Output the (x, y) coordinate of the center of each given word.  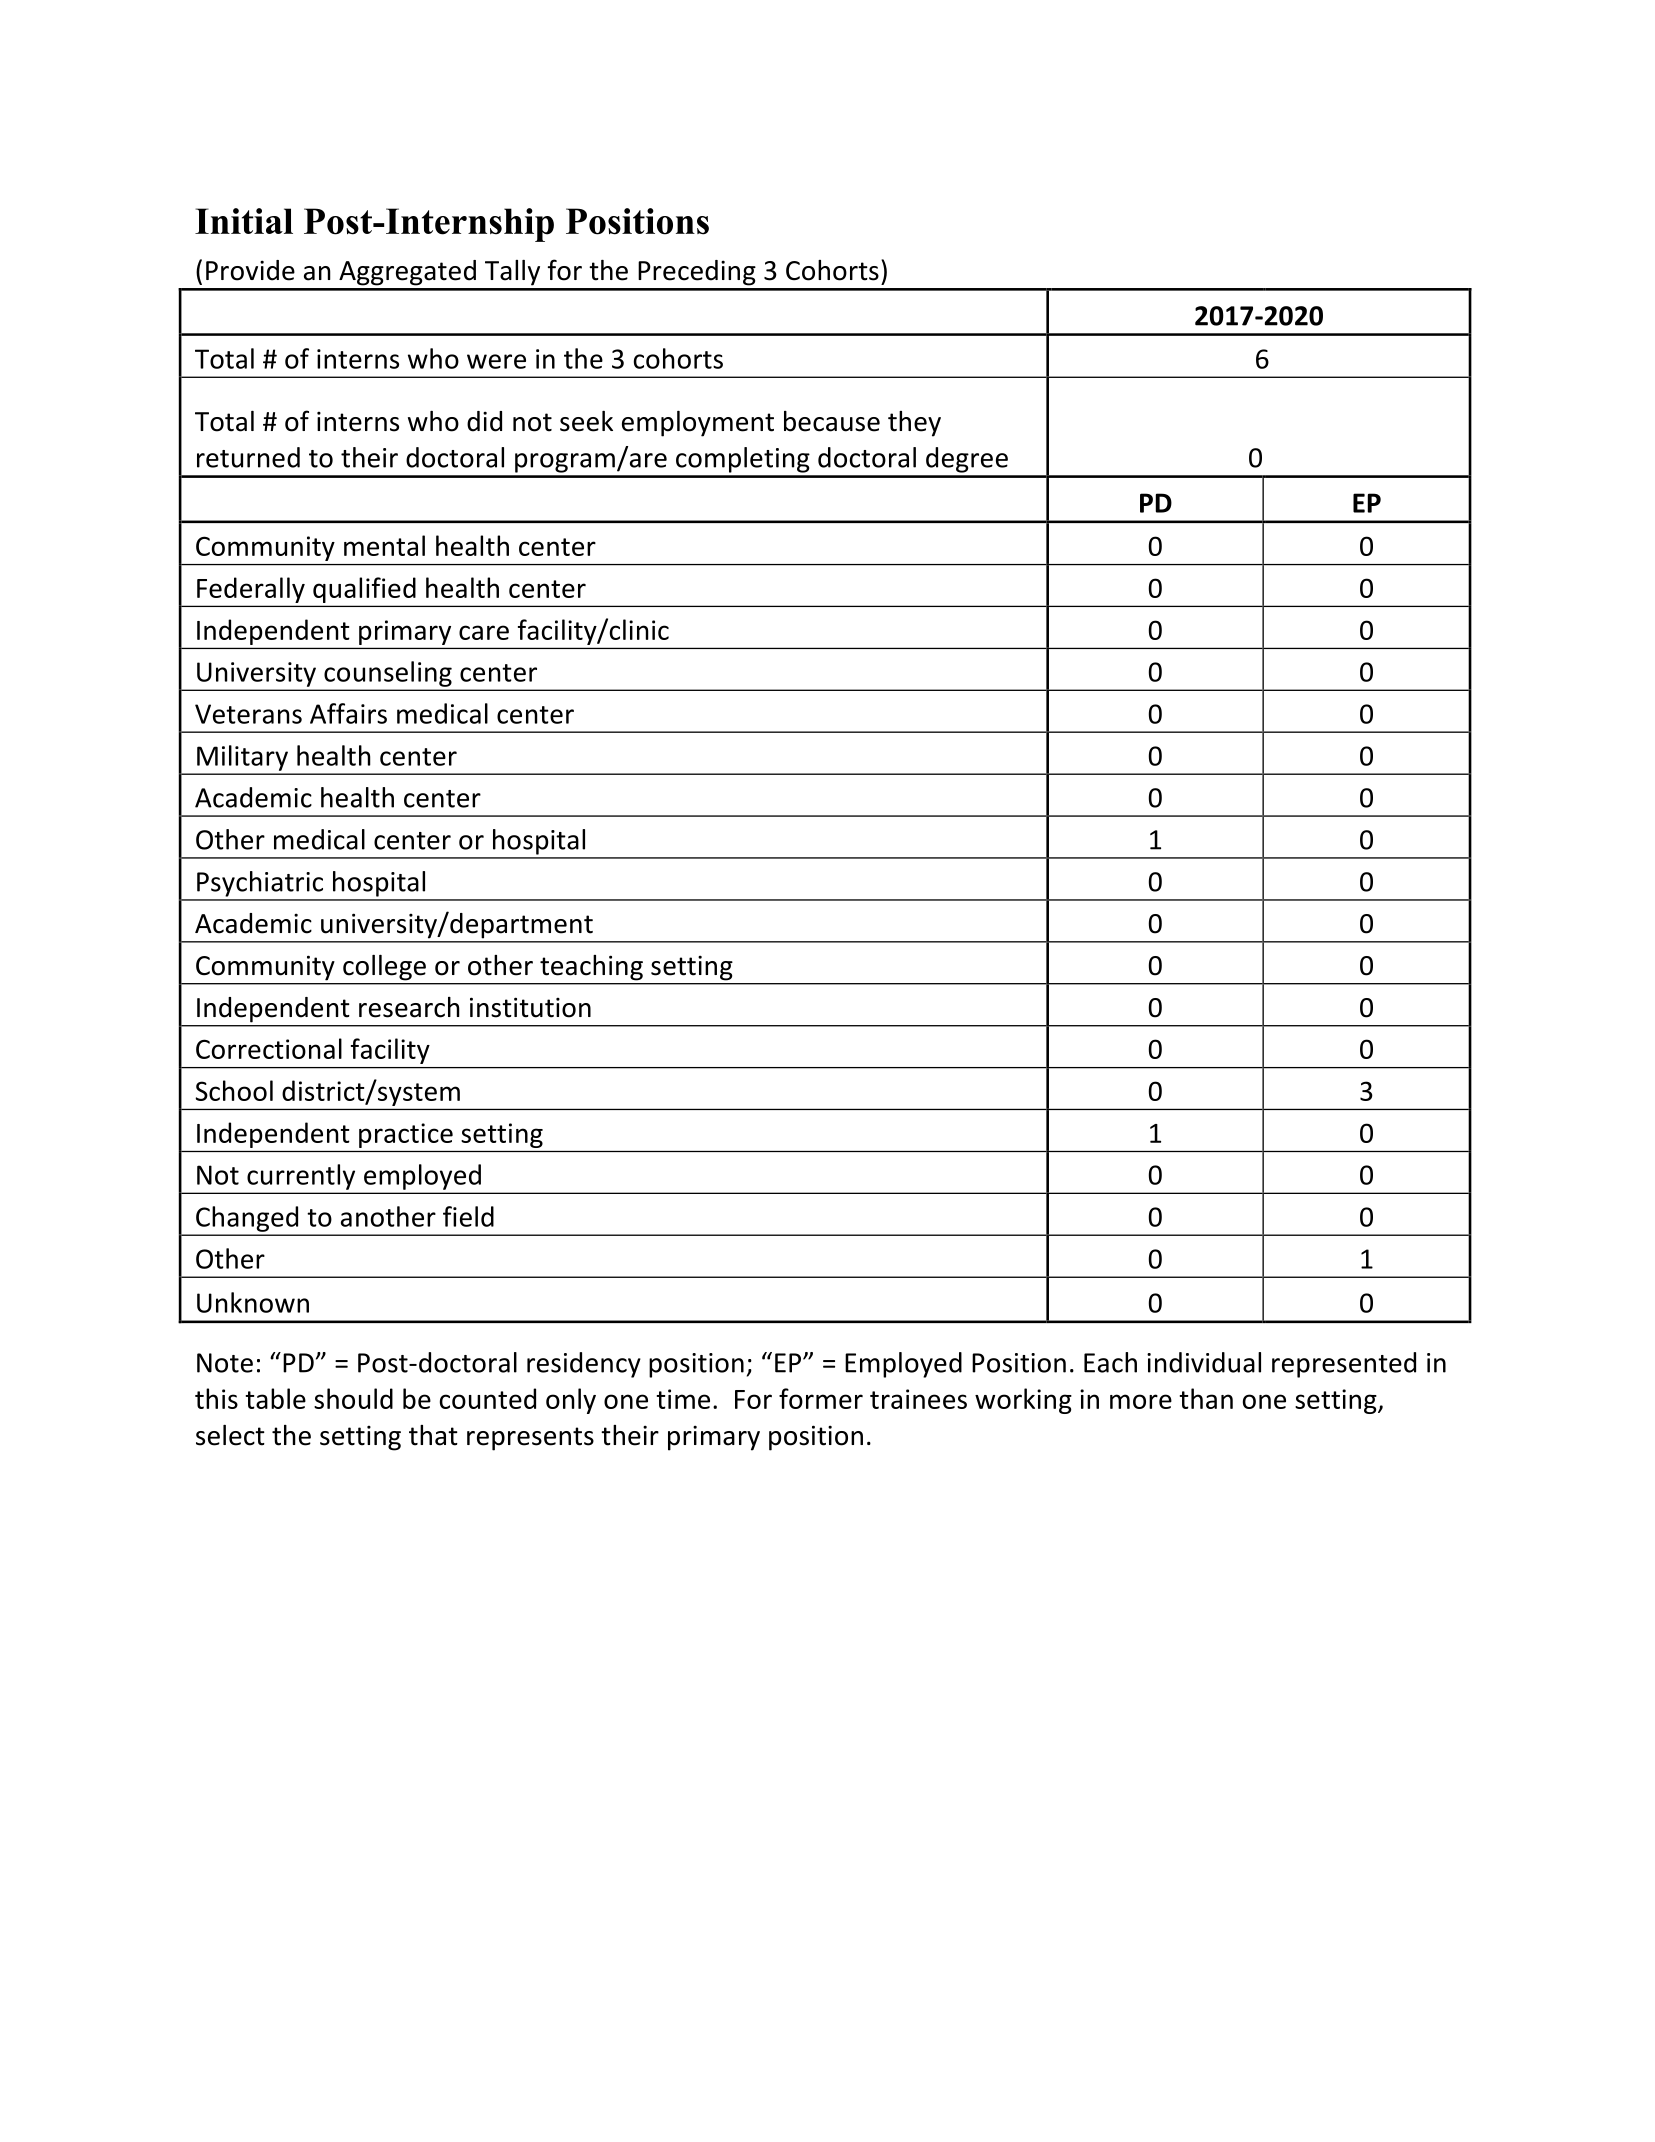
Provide (250, 270)
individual (1204, 1362)
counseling (388, 674)
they (914, 424)
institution (530, 1007)
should (353, 1398)
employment (698, 424)
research (409, 1007)
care (484, 632)
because (832, 421)
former (821, 1398)
